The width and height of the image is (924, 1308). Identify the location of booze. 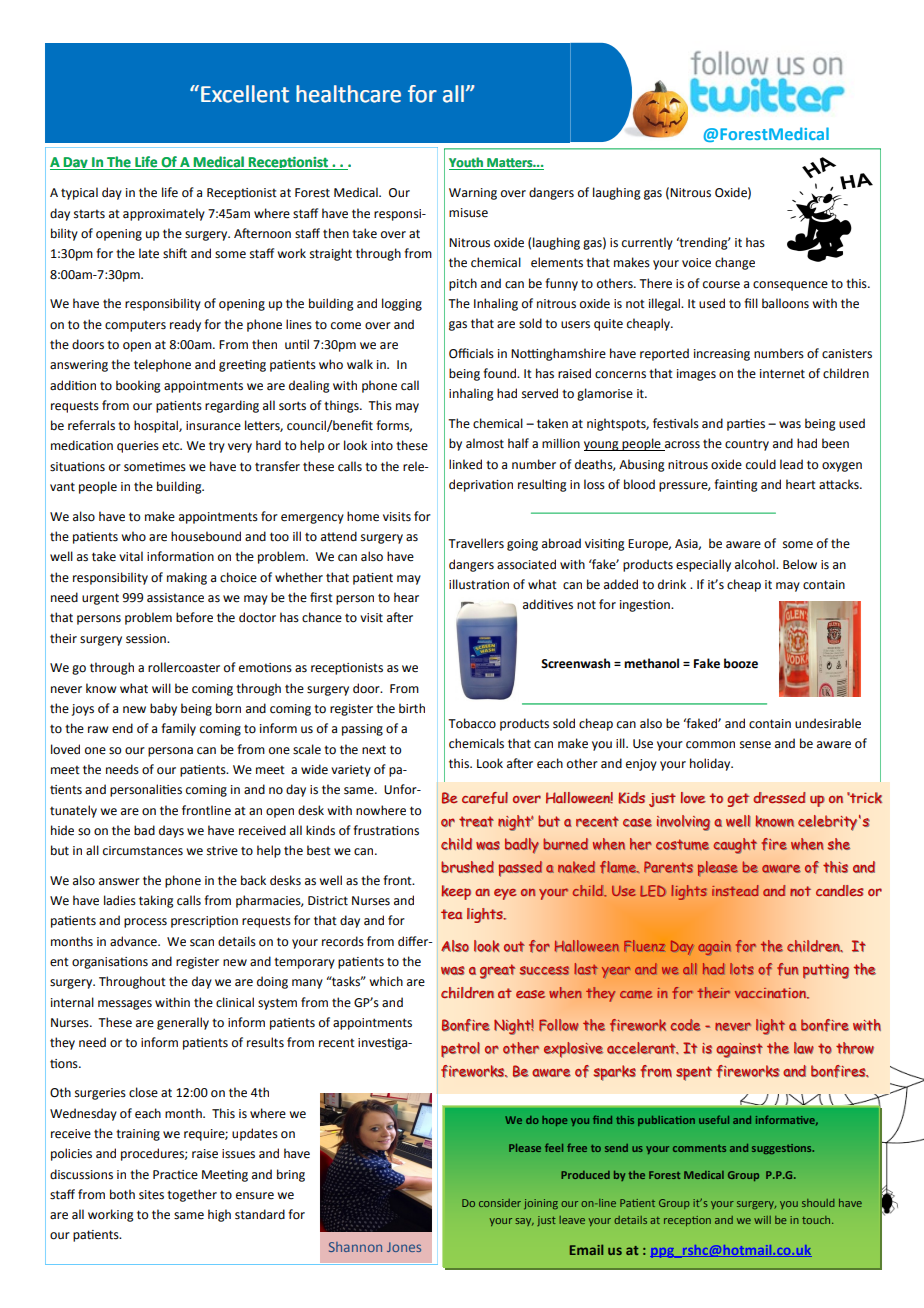
(741, 663).
